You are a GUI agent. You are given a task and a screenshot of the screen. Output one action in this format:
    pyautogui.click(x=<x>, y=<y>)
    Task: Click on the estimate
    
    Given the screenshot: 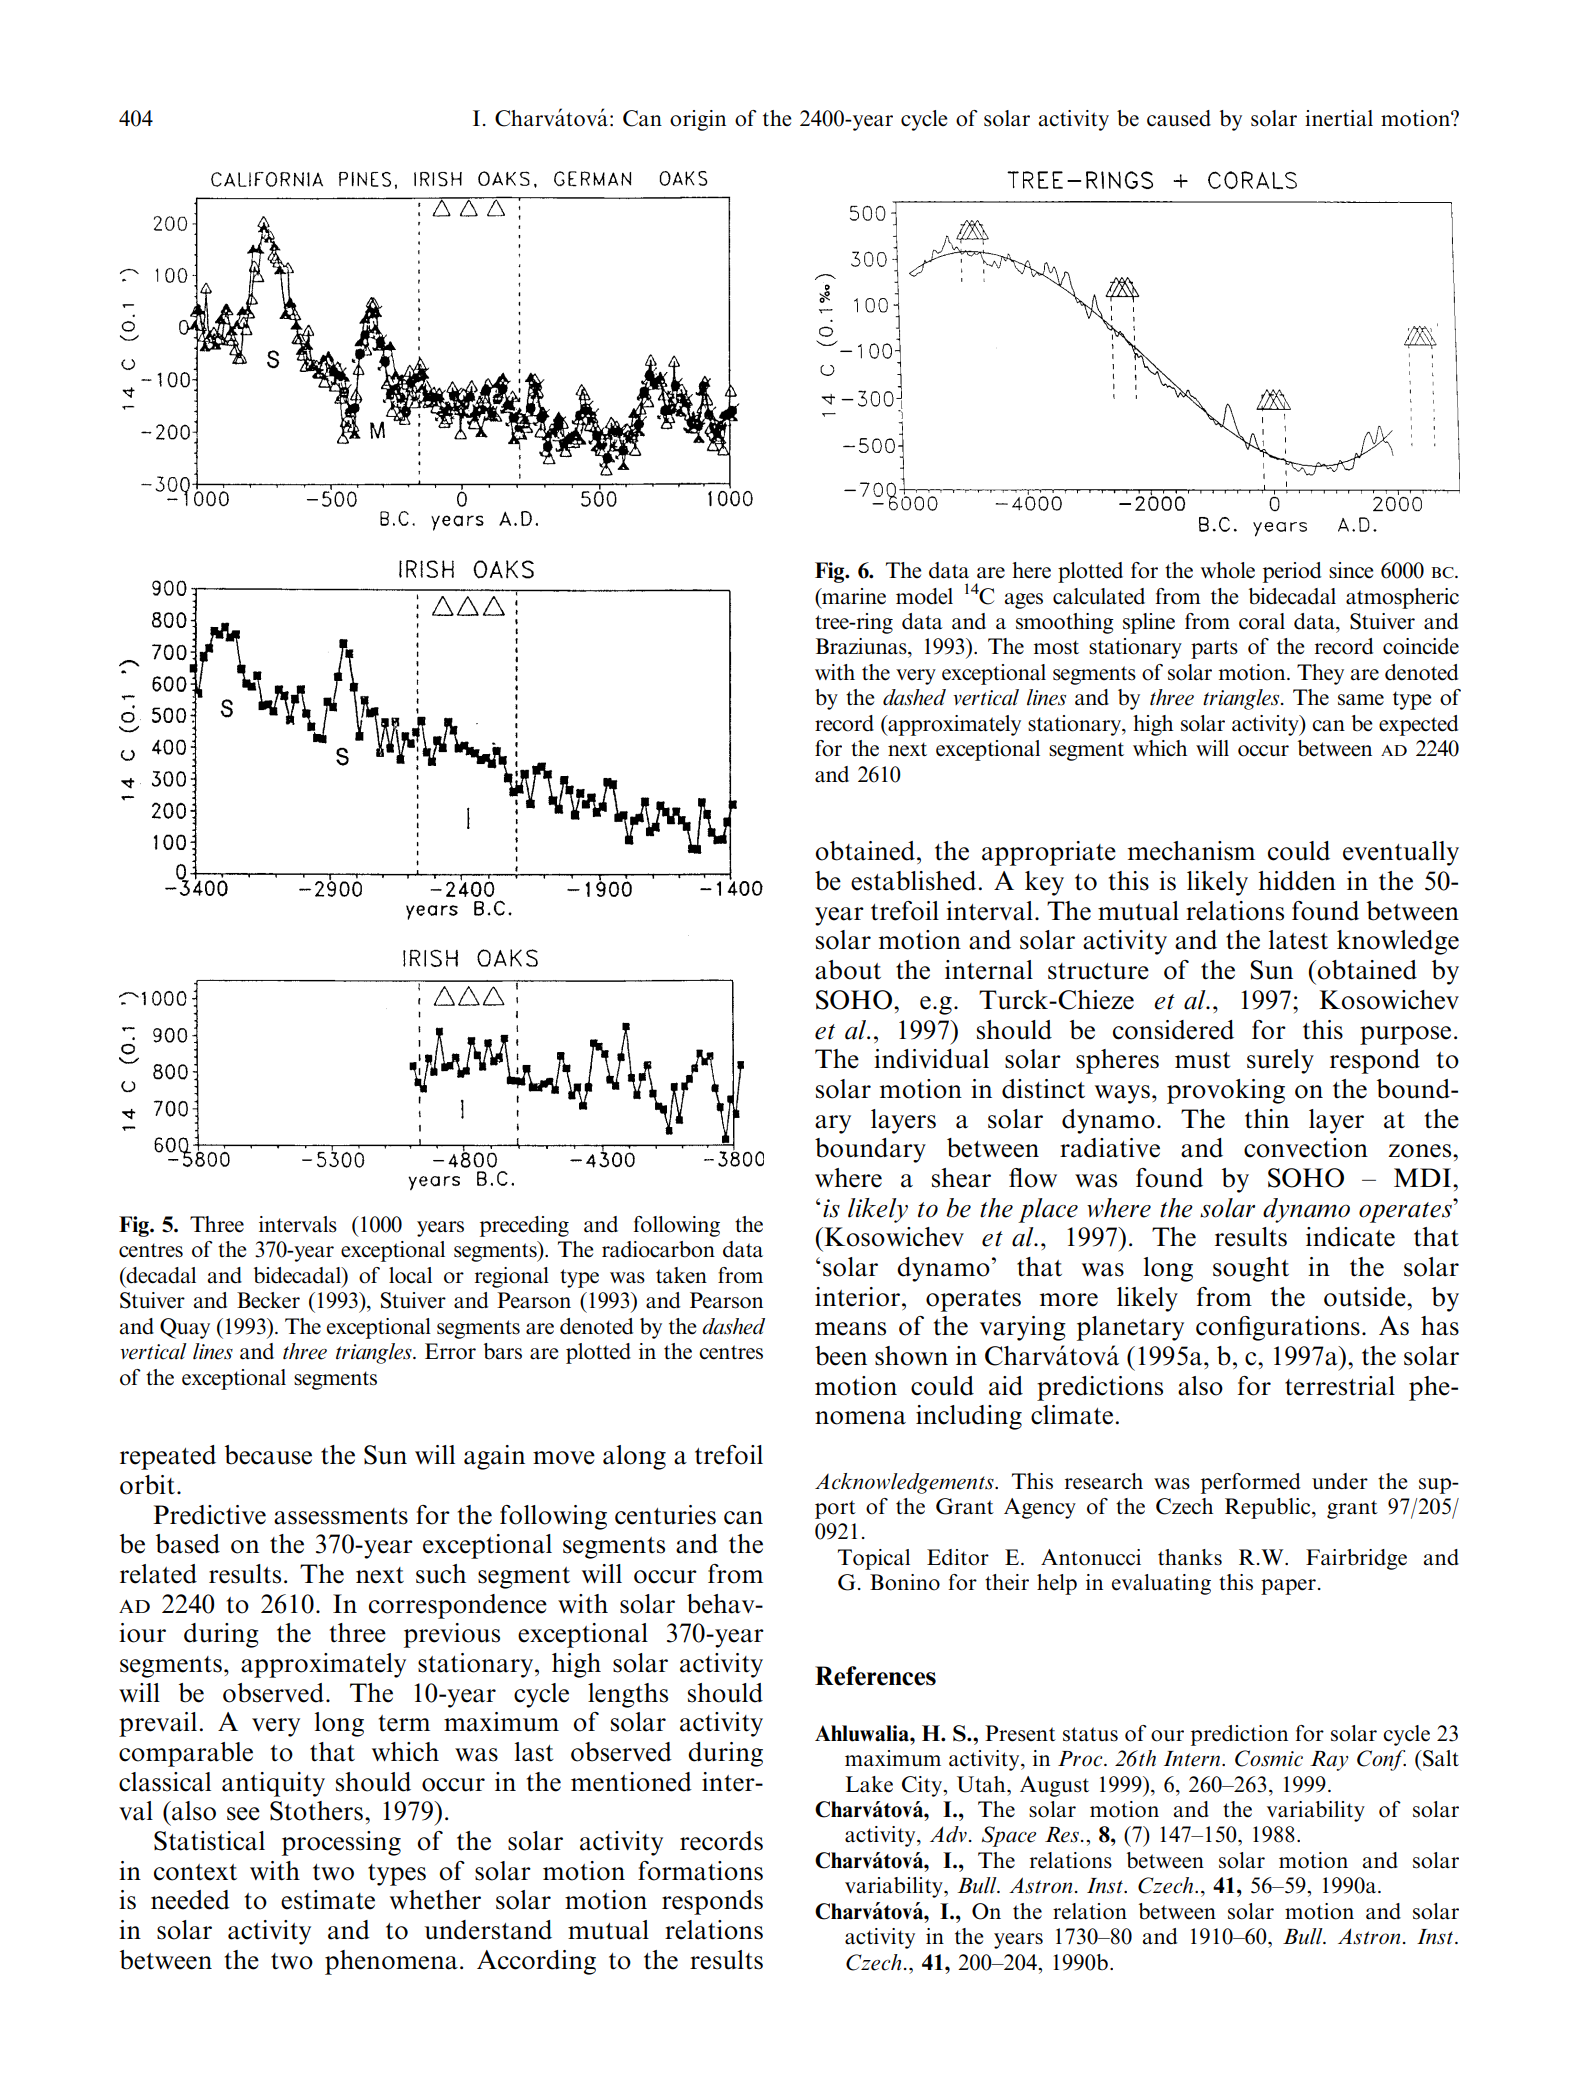 What is the action you would take?
    pyautogui.click(x=328, y=1900)
